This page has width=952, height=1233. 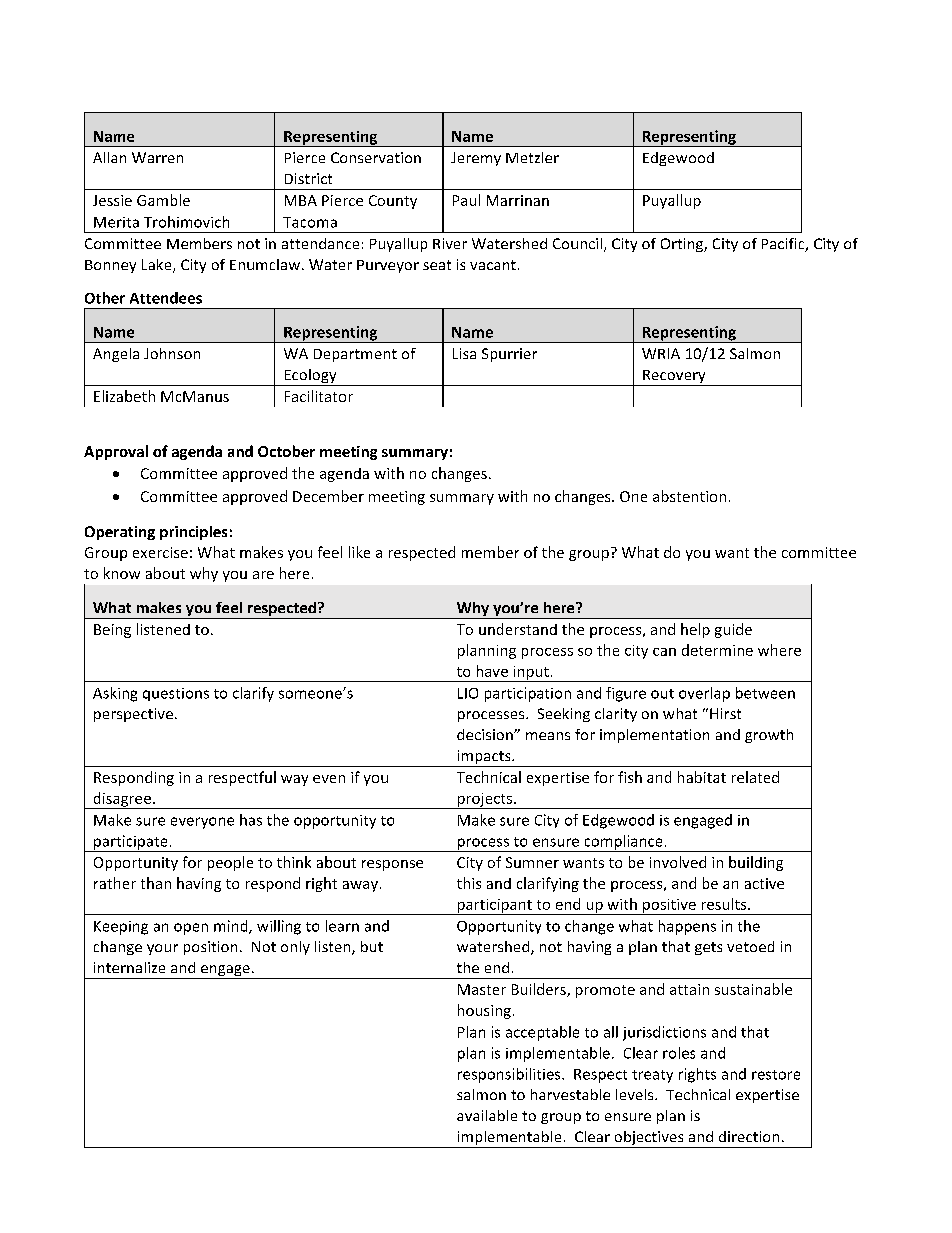 What do you see at coordinates (702, 777) in the page?
I see `habitat` at bounding box center [702, 777].
